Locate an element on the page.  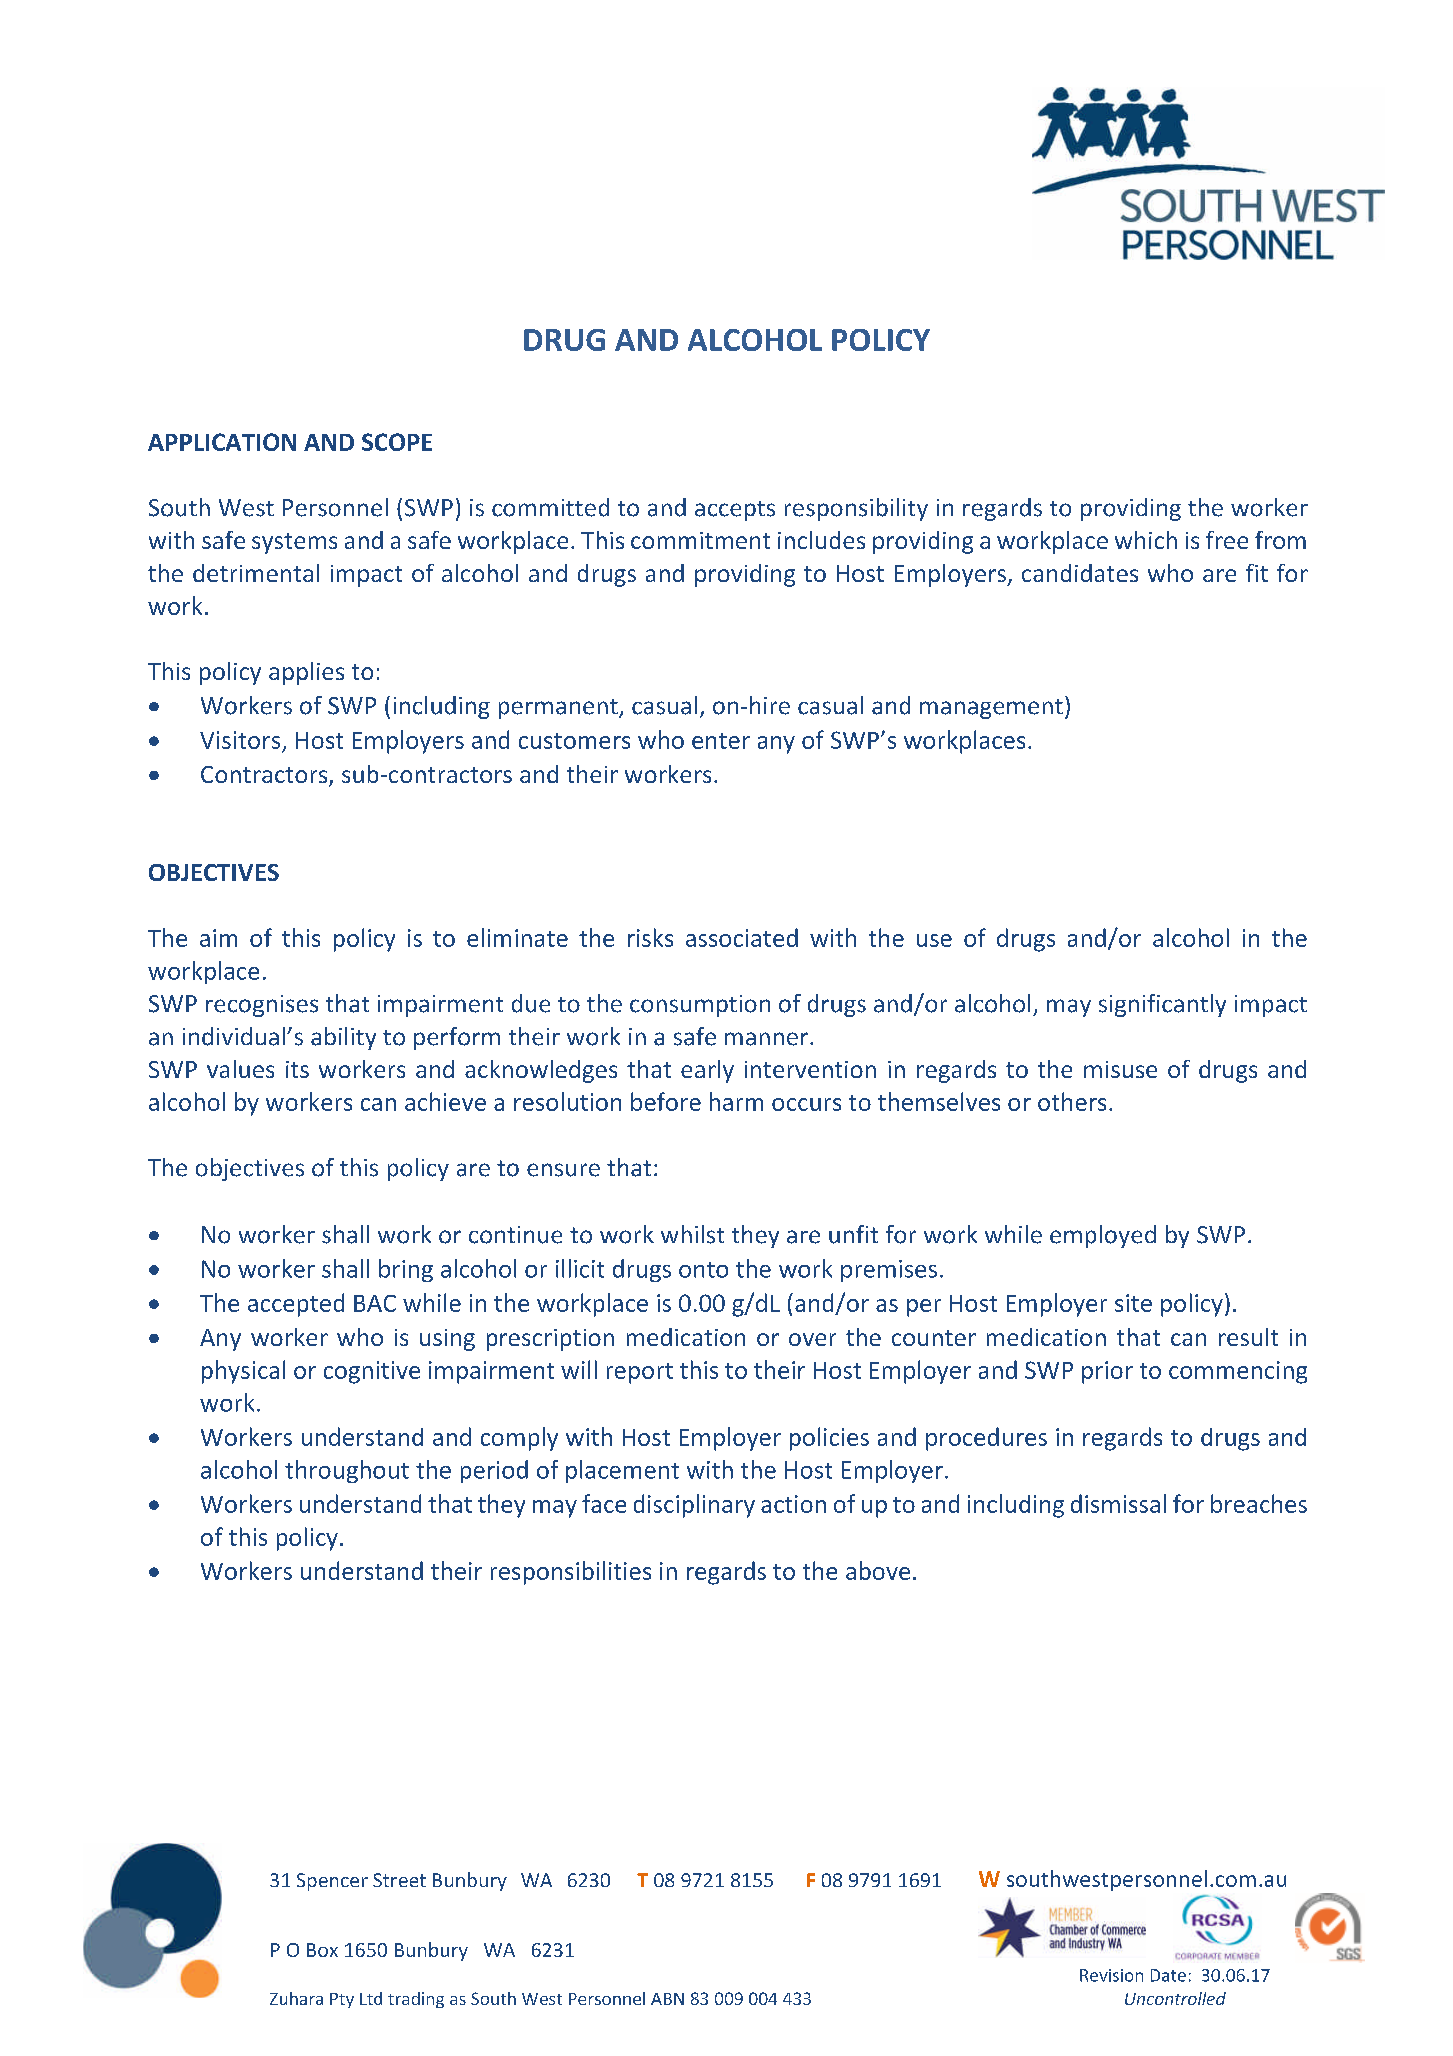
bring is located at coordinates (406, 1270).
